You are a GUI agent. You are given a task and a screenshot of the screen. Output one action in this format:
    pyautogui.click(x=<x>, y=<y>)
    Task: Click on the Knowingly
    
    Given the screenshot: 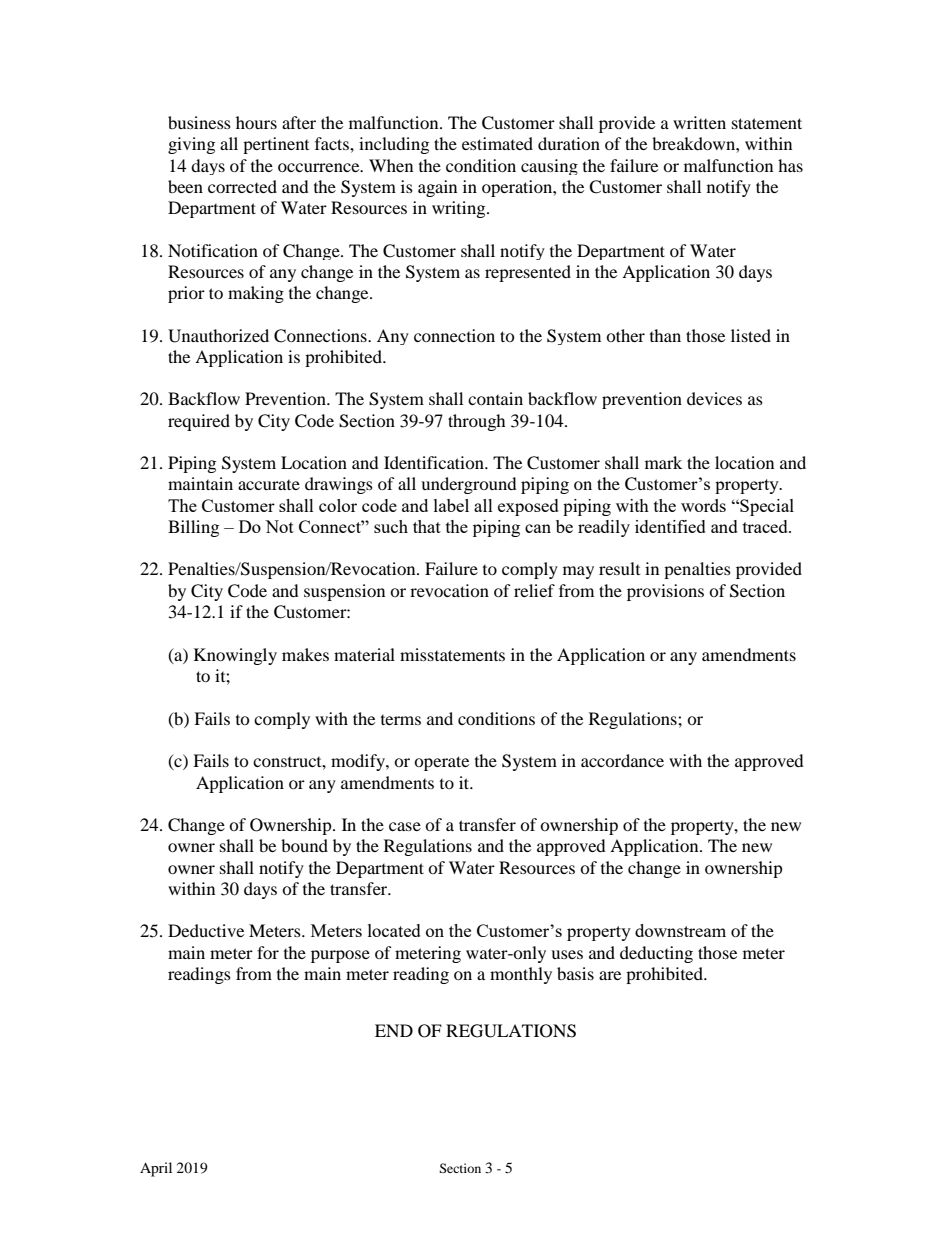 What is the action you would take?
    pyautogui.click(x=235, y=656)
